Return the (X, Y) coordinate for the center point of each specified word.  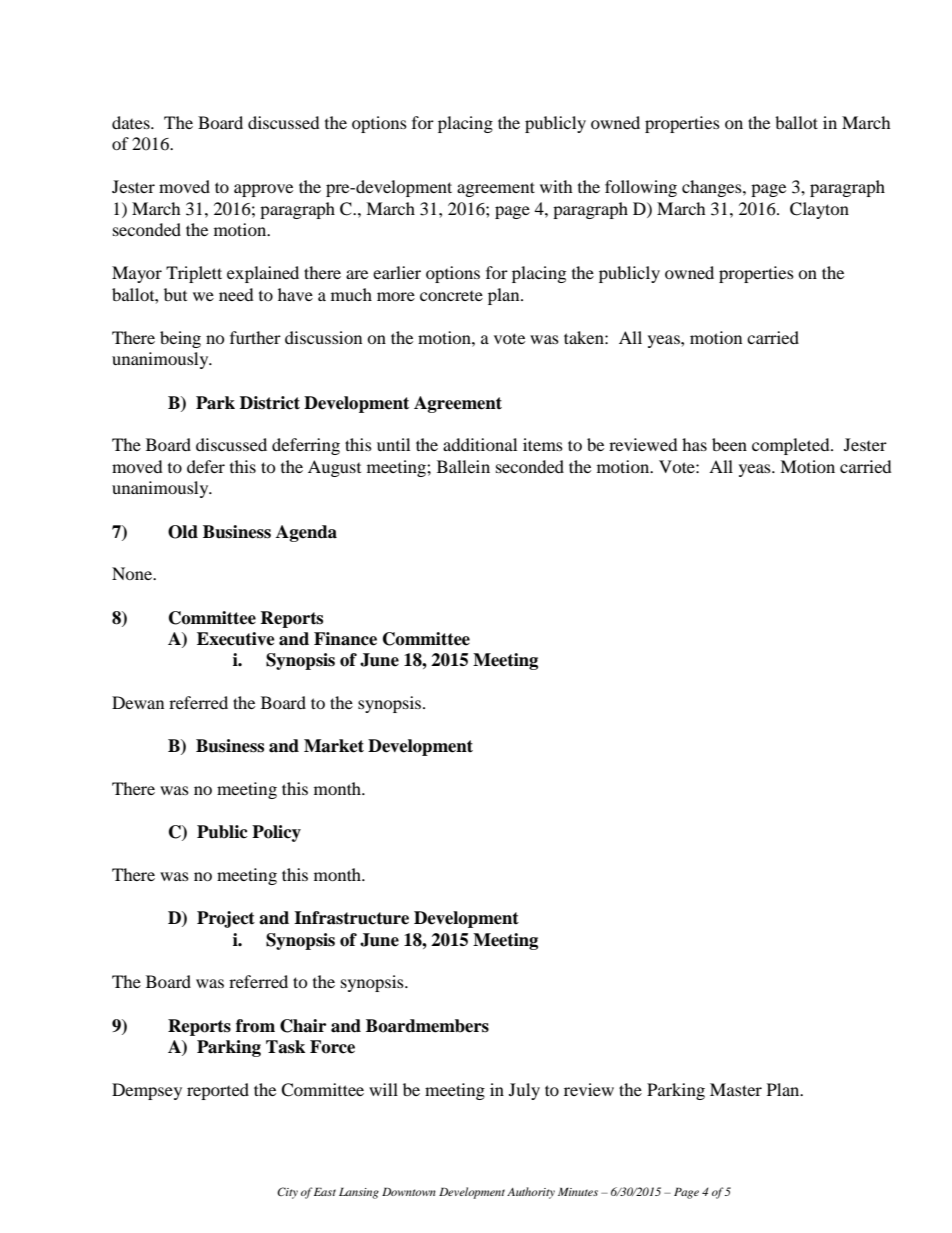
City (287, 1193)
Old (183, 532)
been (729, 444)
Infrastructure (351, 918)
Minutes (578, 1191)
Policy (276, 833)
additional (480, 444)
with (556, 186)
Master (736, 1089)
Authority (531, 1193)
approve (263, 190)
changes (713, 188)
